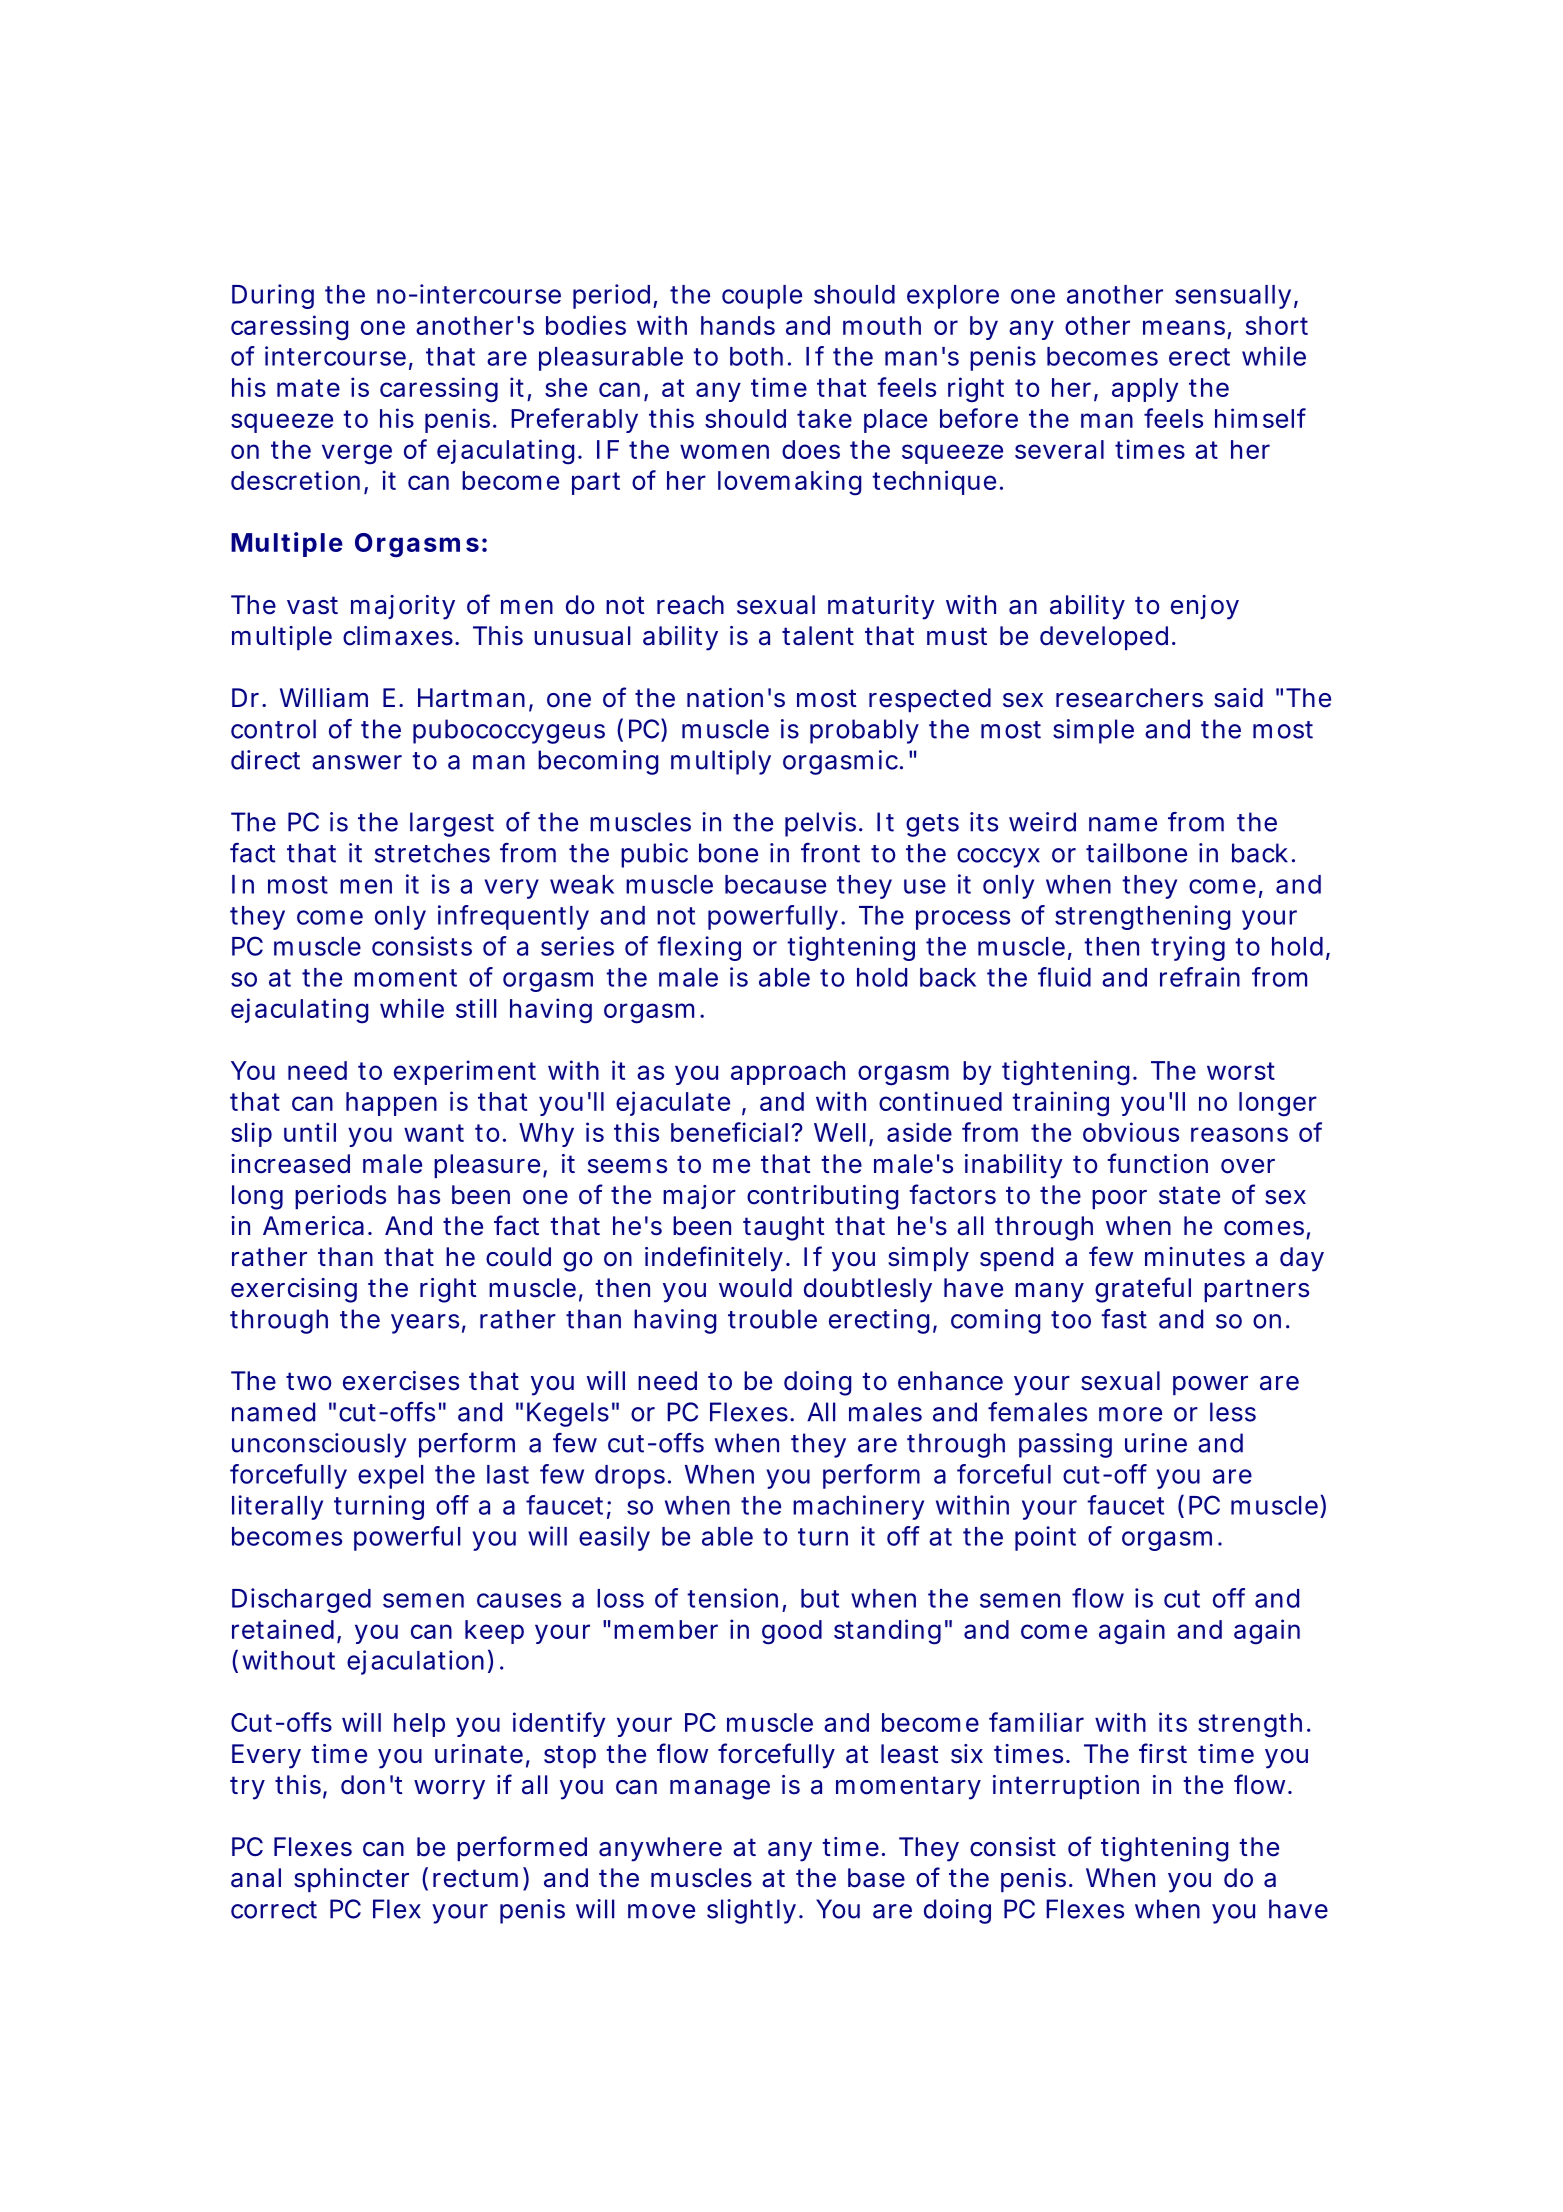 The width and height of the image is (1563, 2212). I want to click on exercises, so click(401, 1381).
